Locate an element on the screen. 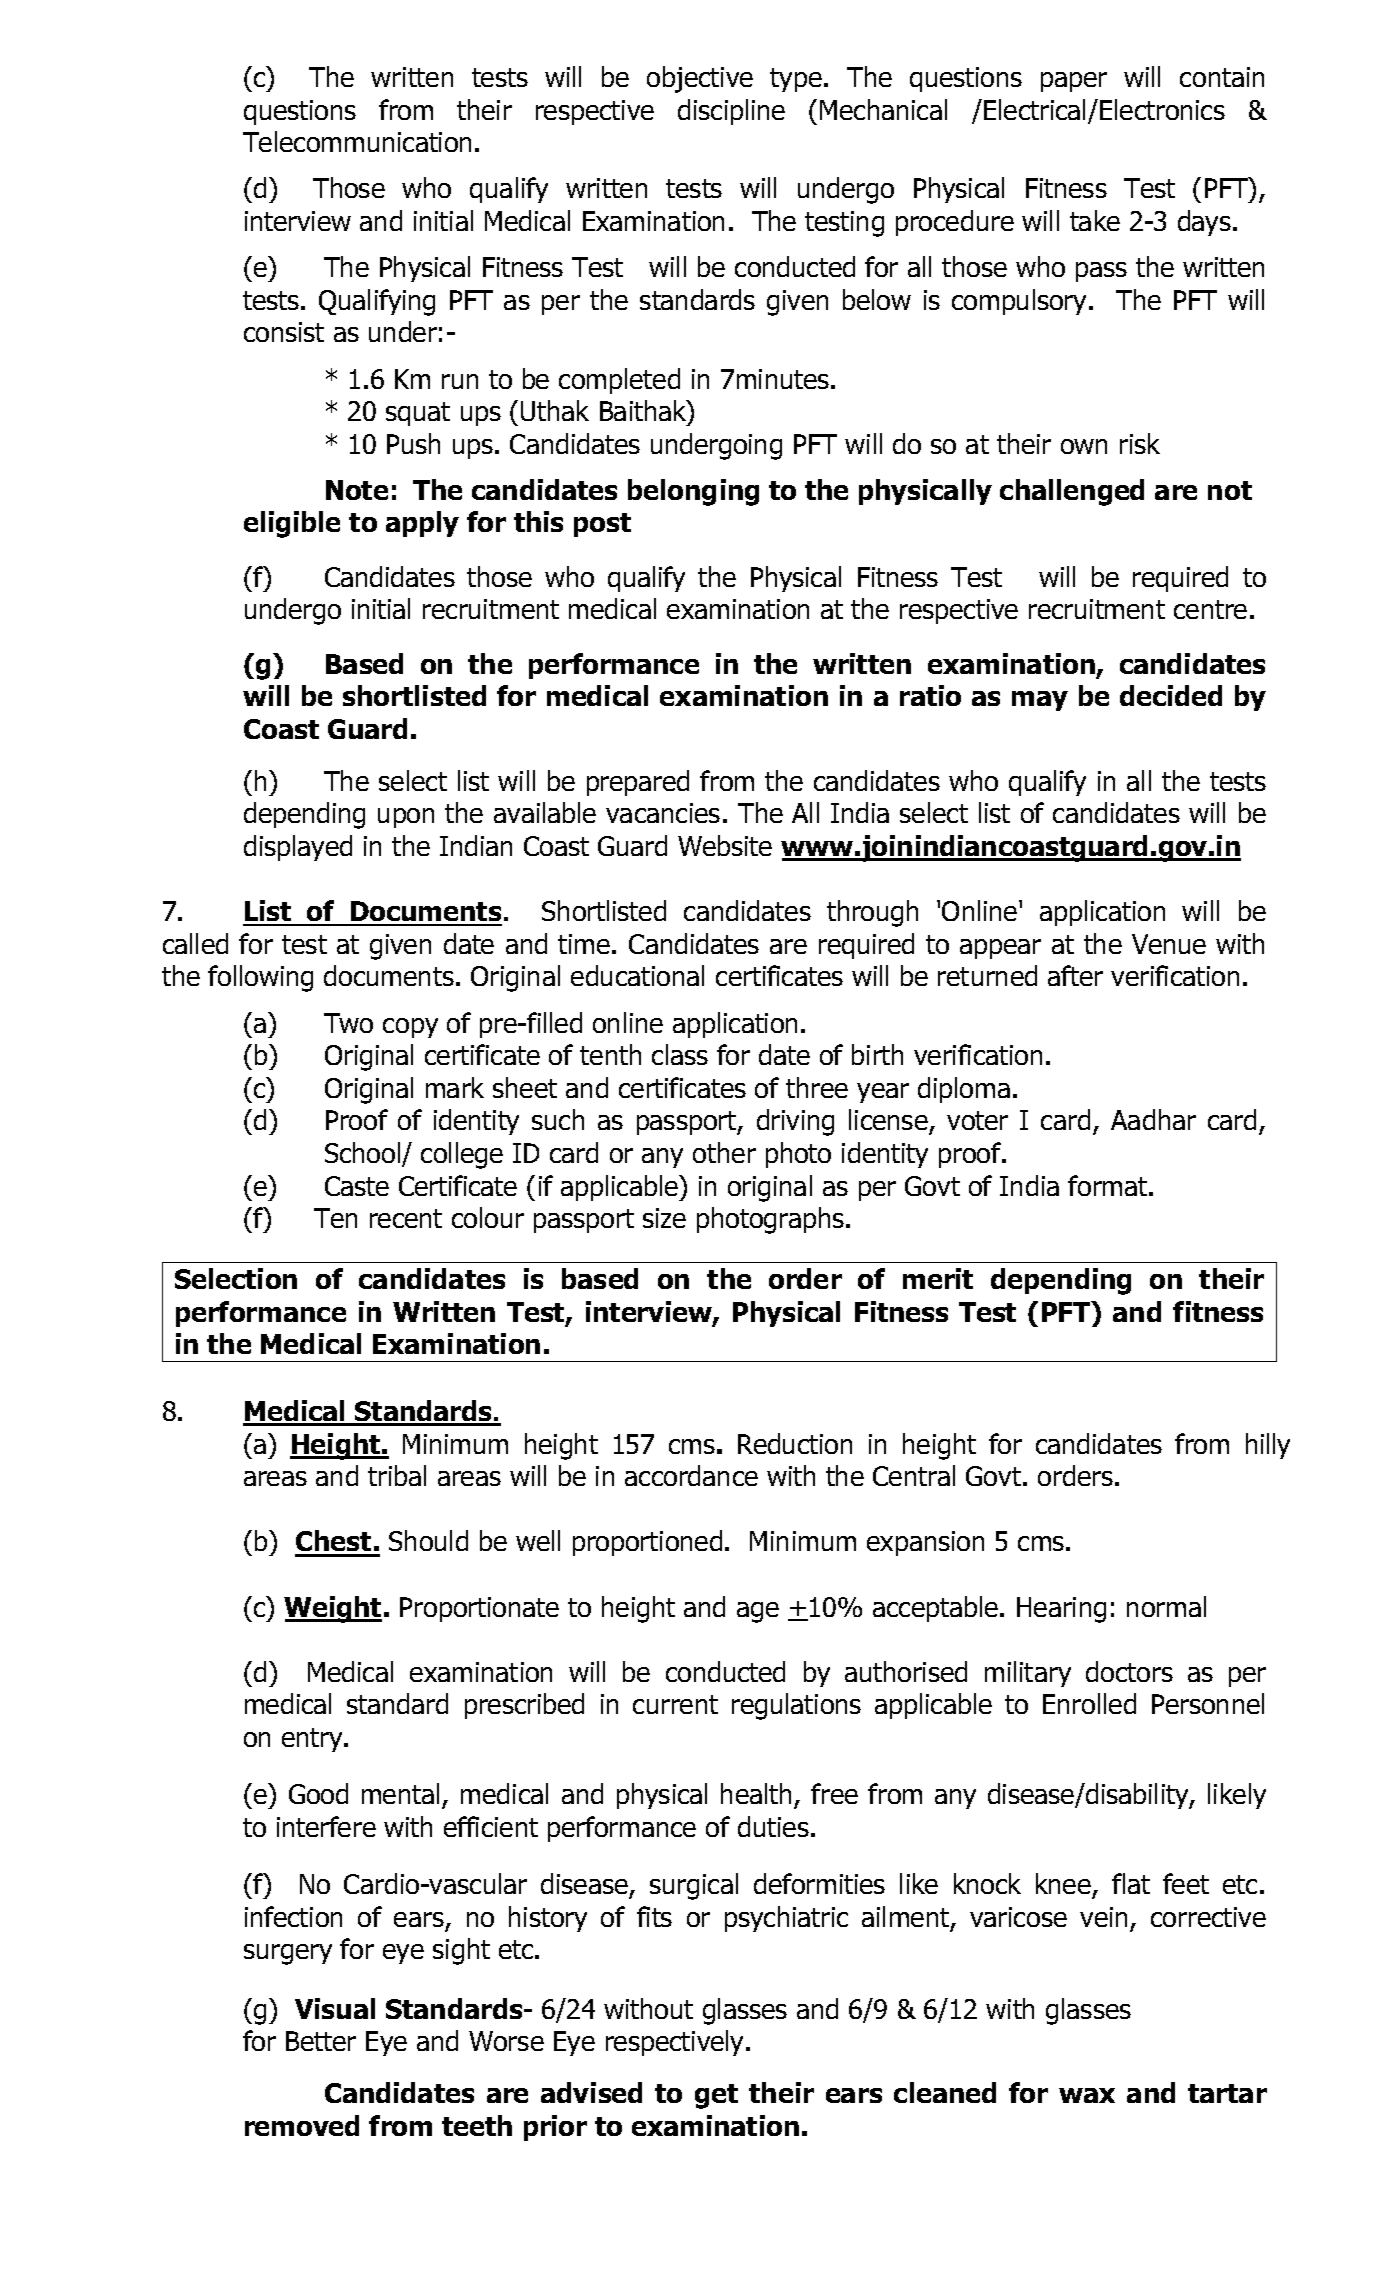  eligible is located at coordinates (292, 524).
